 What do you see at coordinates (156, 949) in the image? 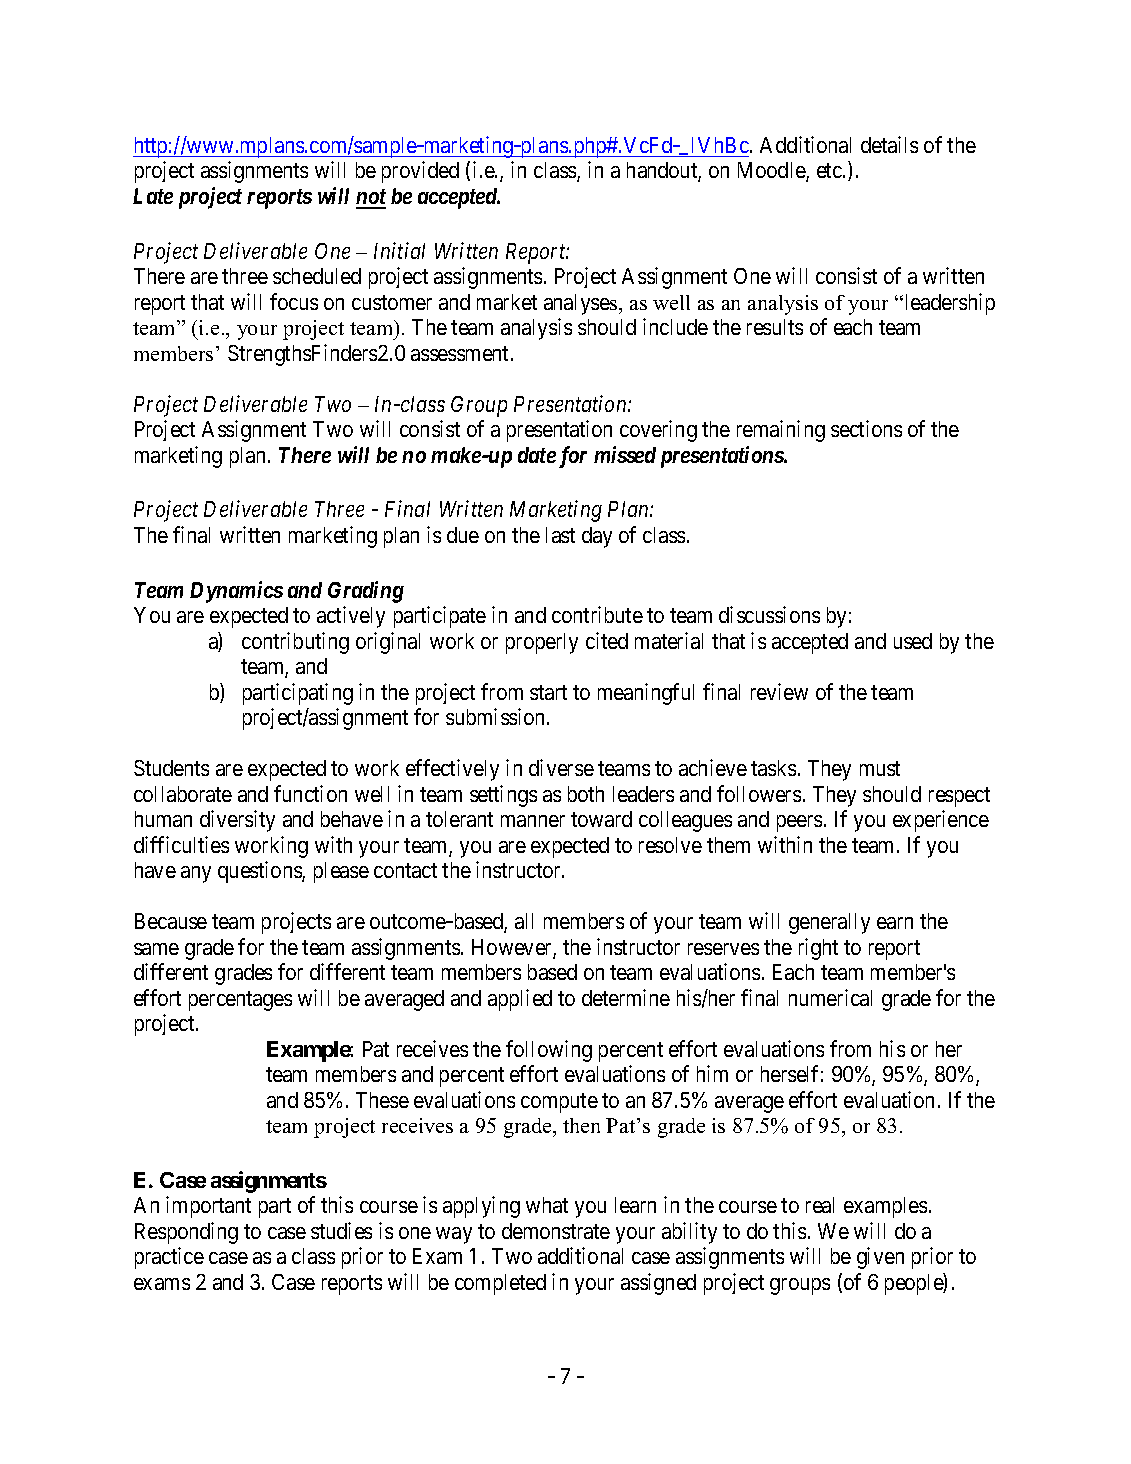
I see `same` at bounding box center [156, 949].
